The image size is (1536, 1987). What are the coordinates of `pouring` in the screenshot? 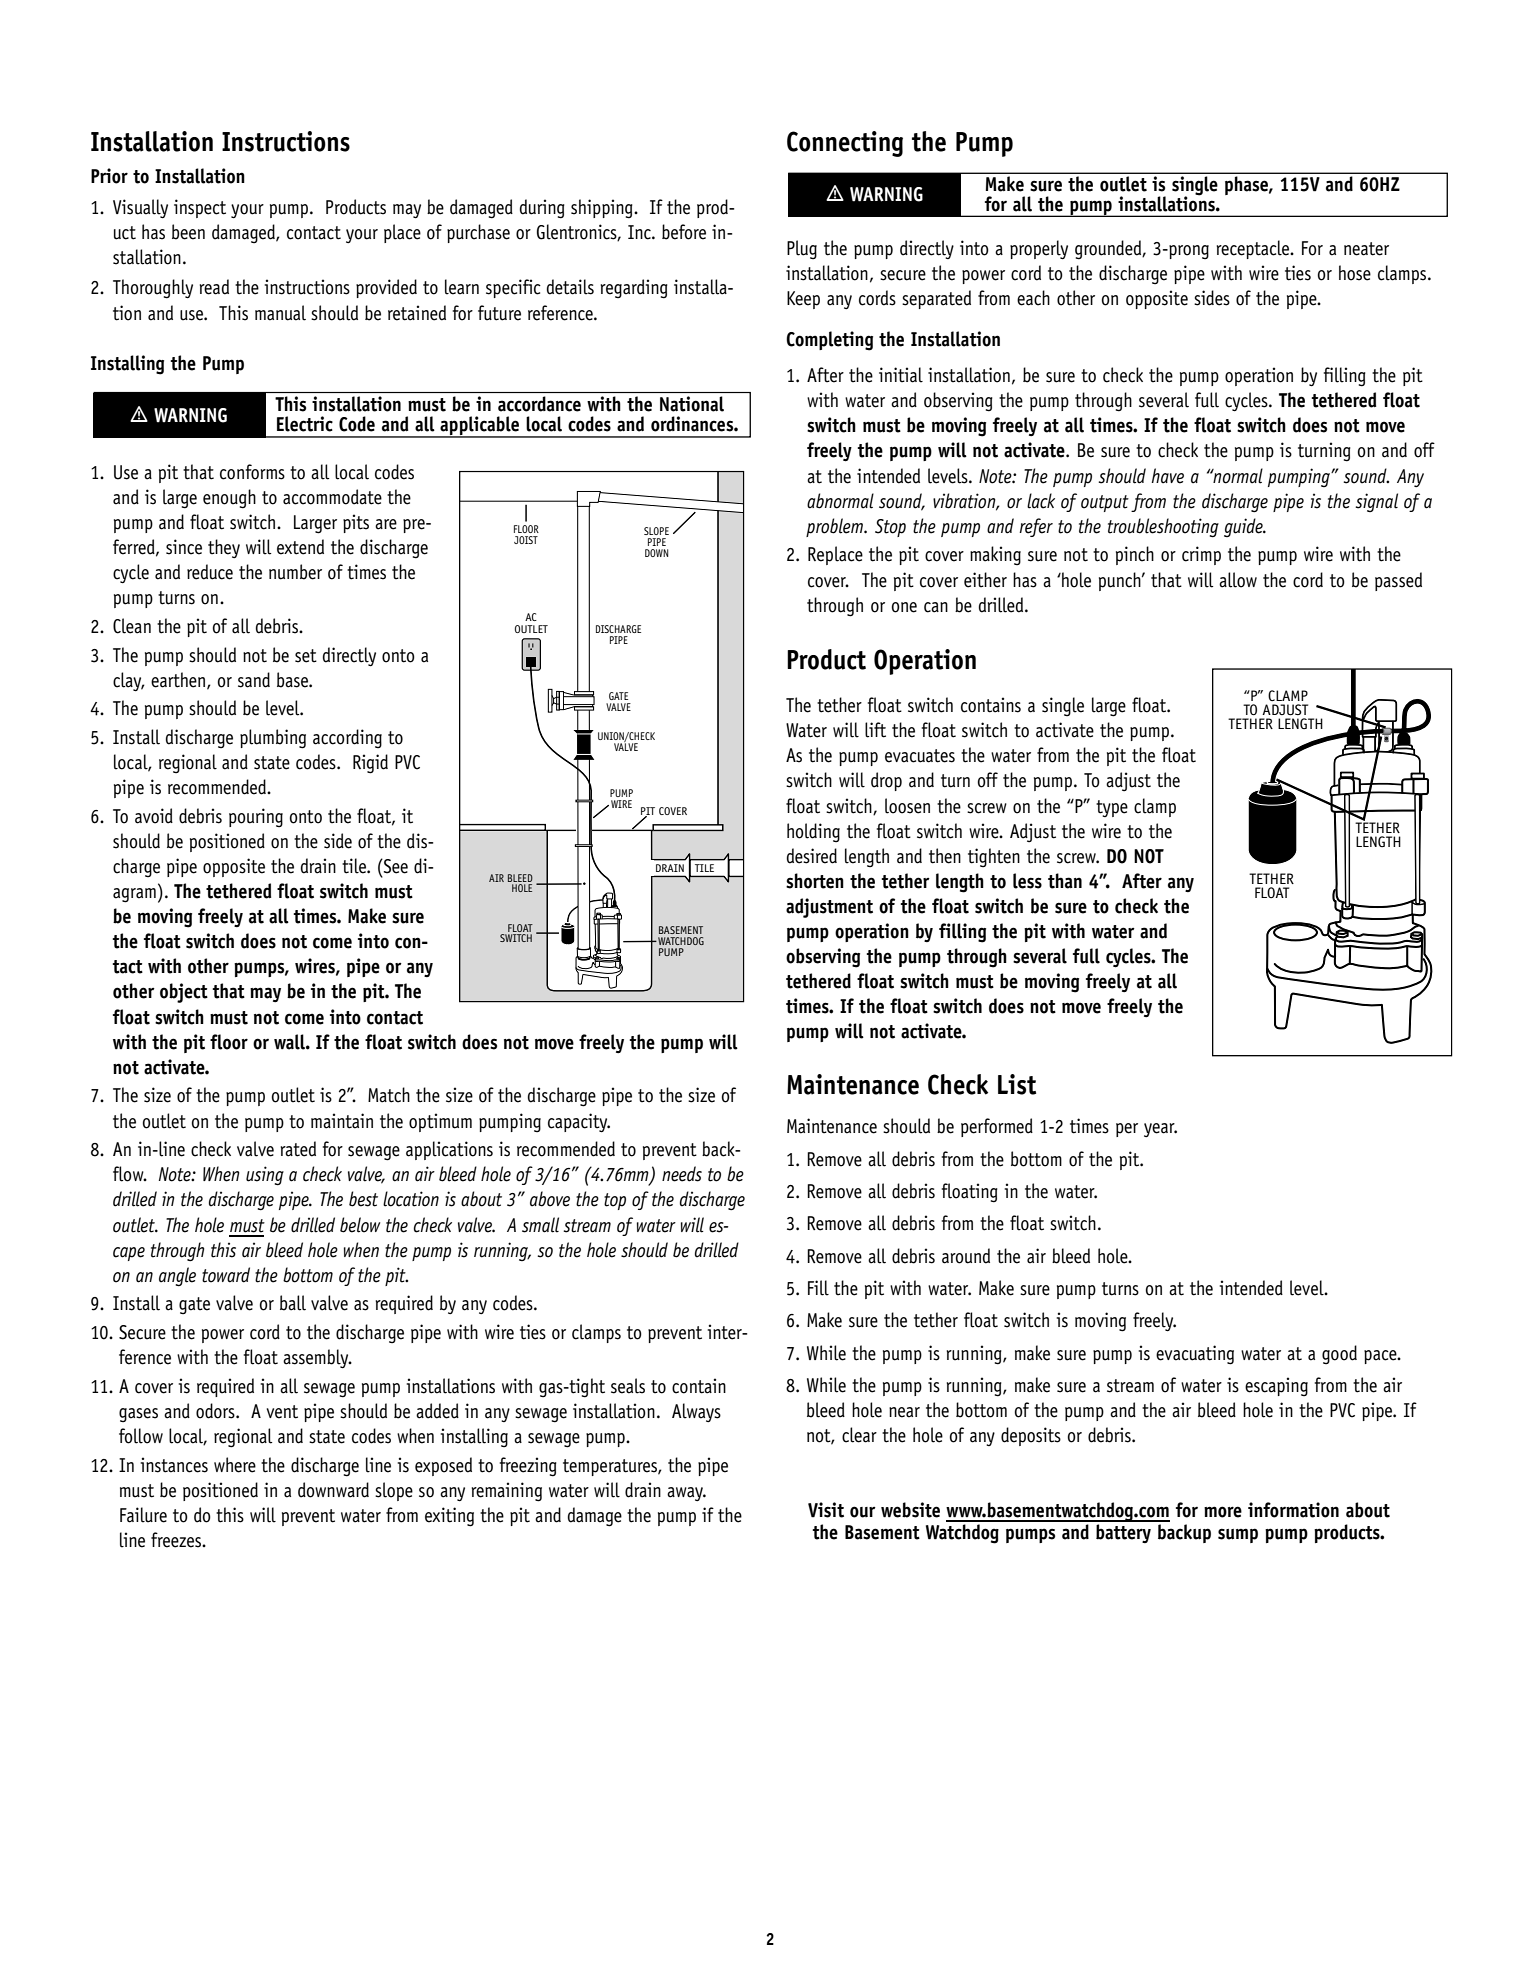 It's located at (256, 817).
